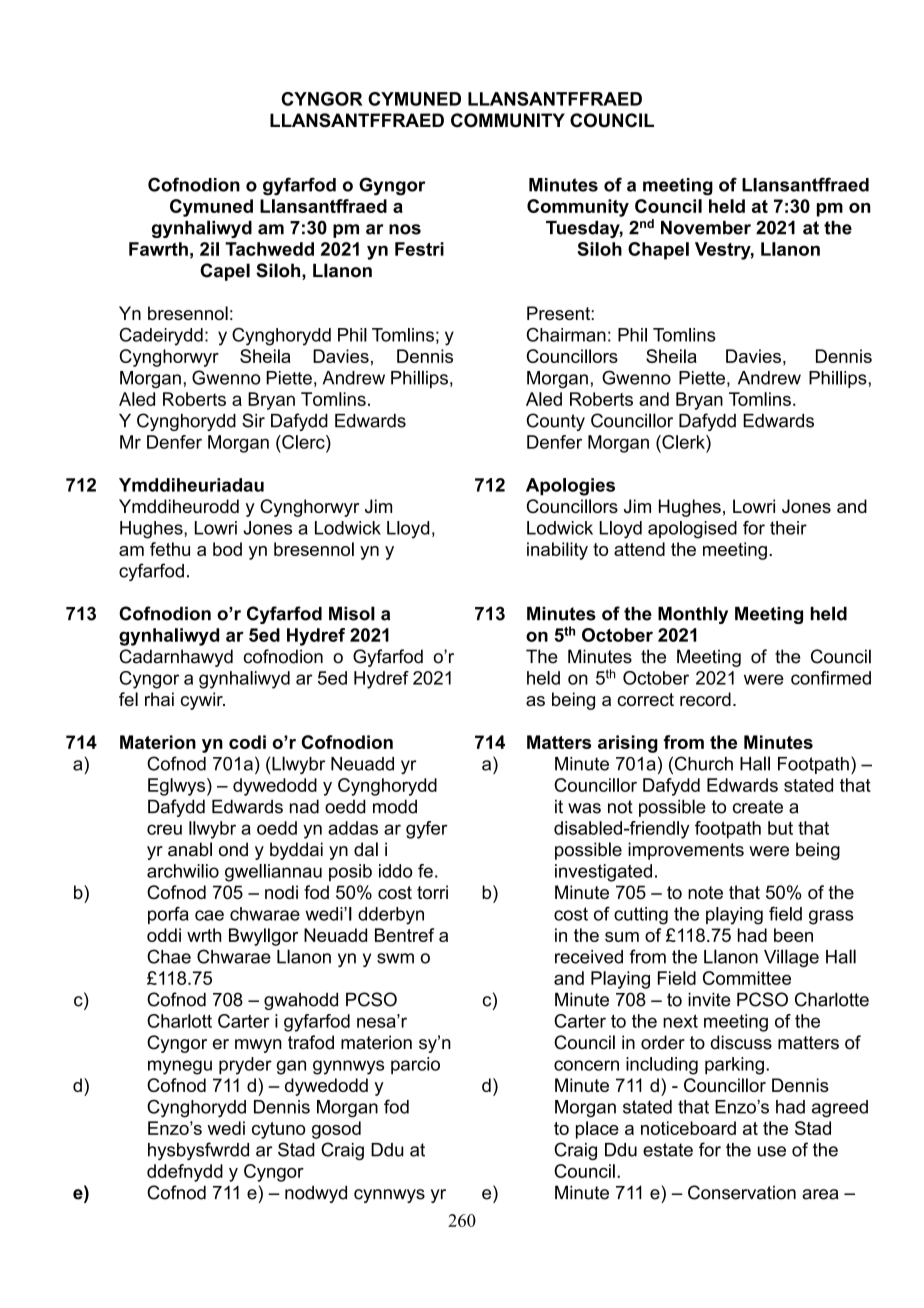  I want to click on cae, so click(209, 915).
